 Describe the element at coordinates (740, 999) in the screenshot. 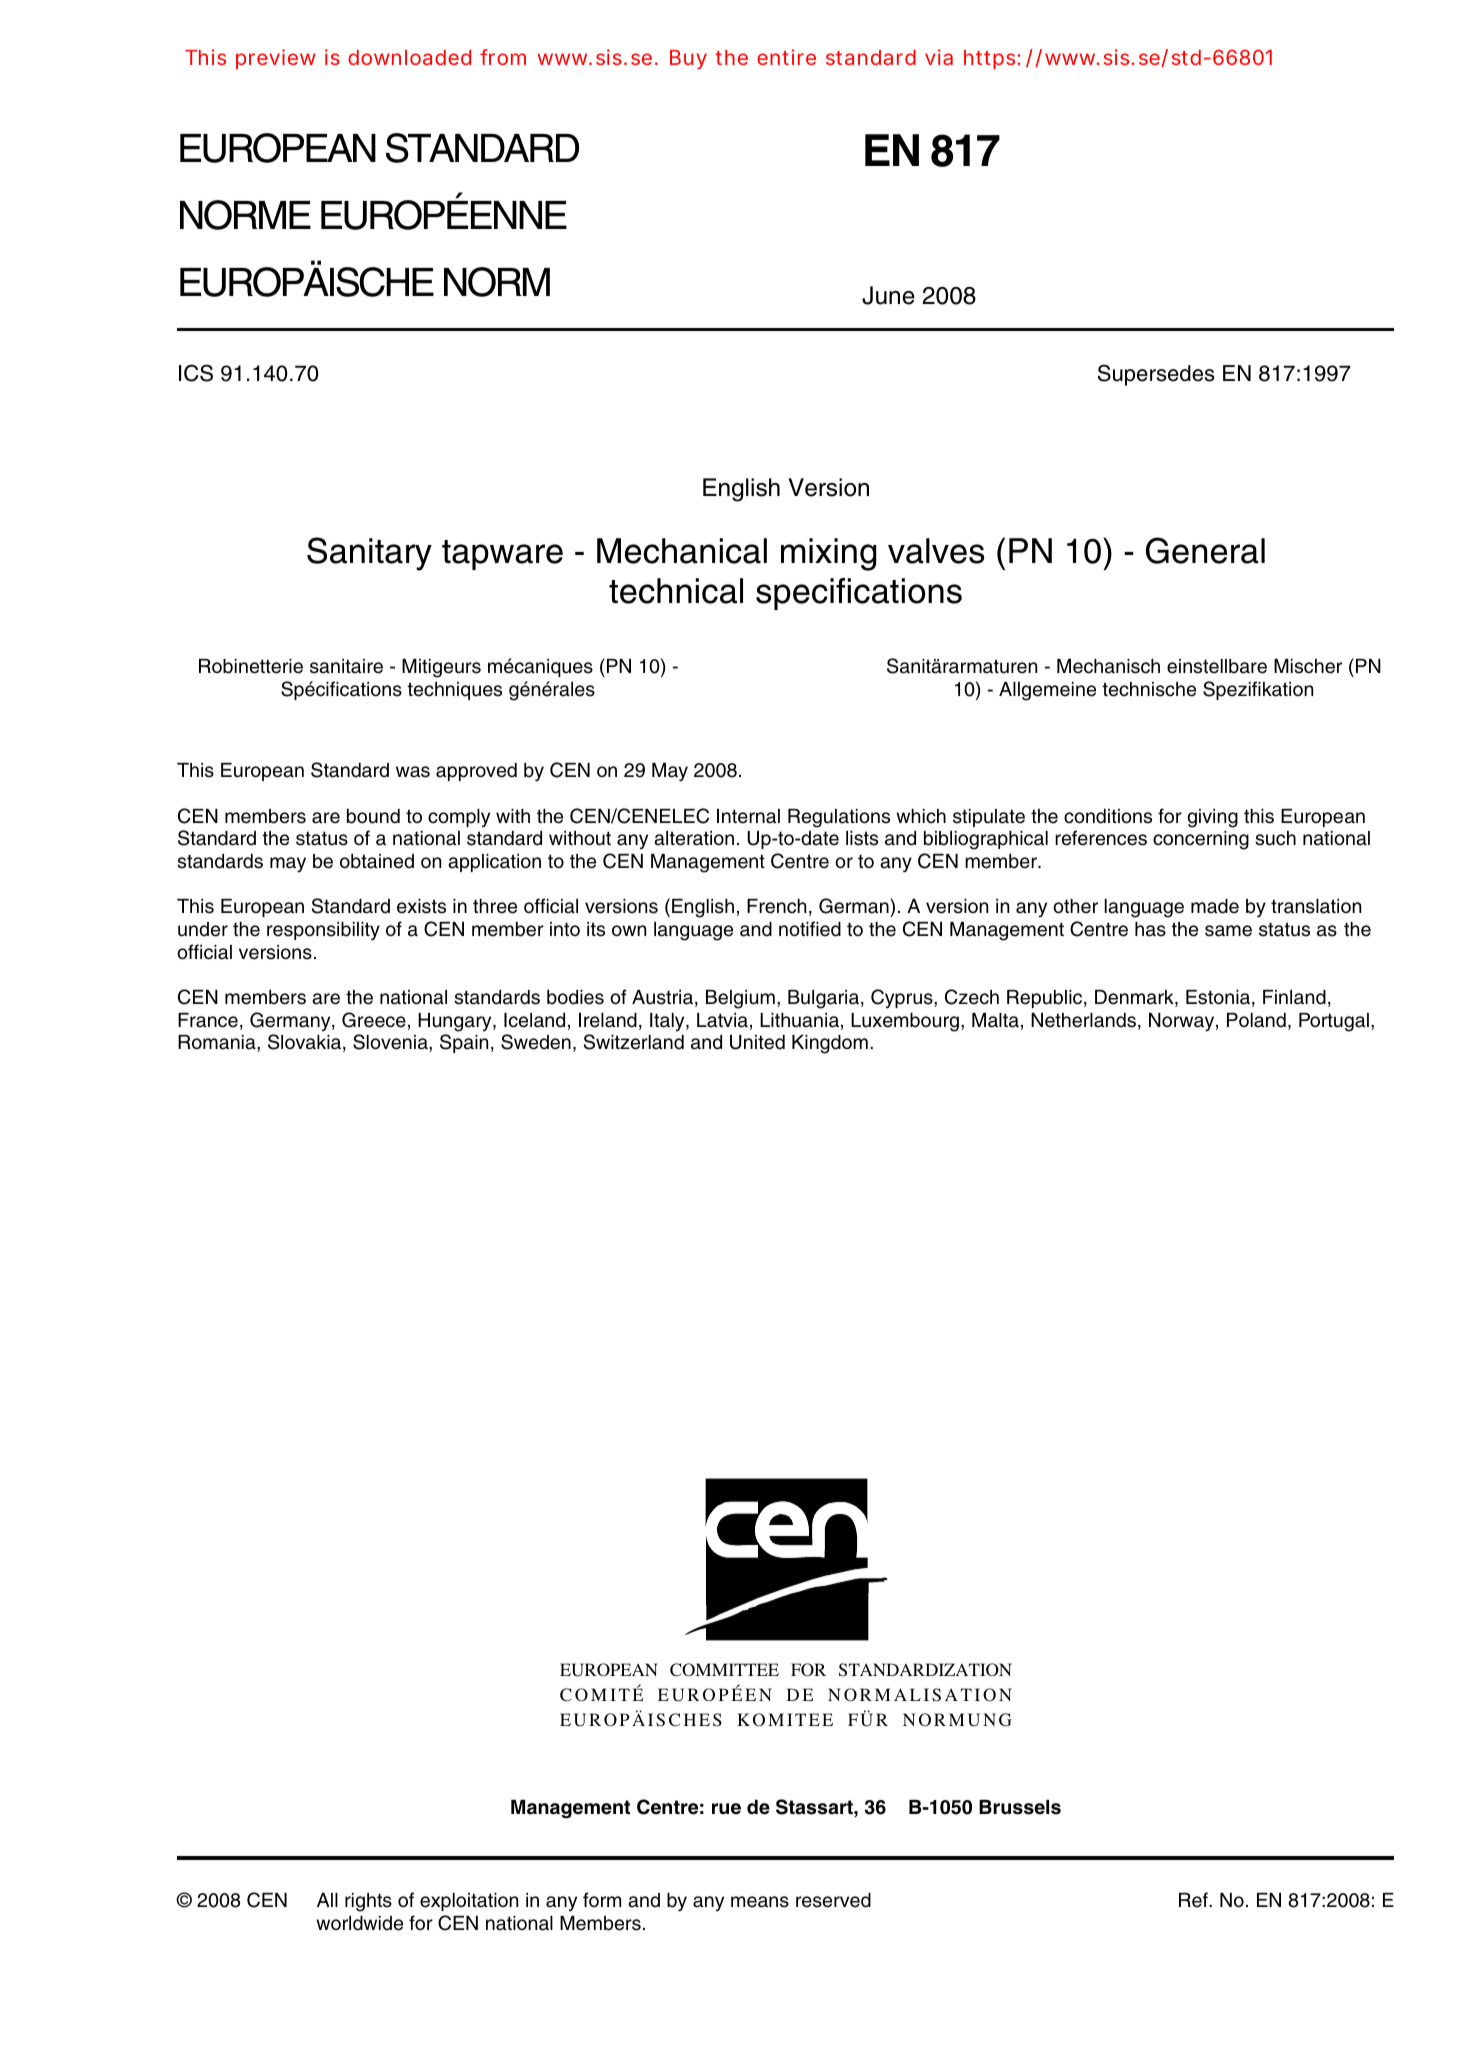

I see `Belgium` at that location.
